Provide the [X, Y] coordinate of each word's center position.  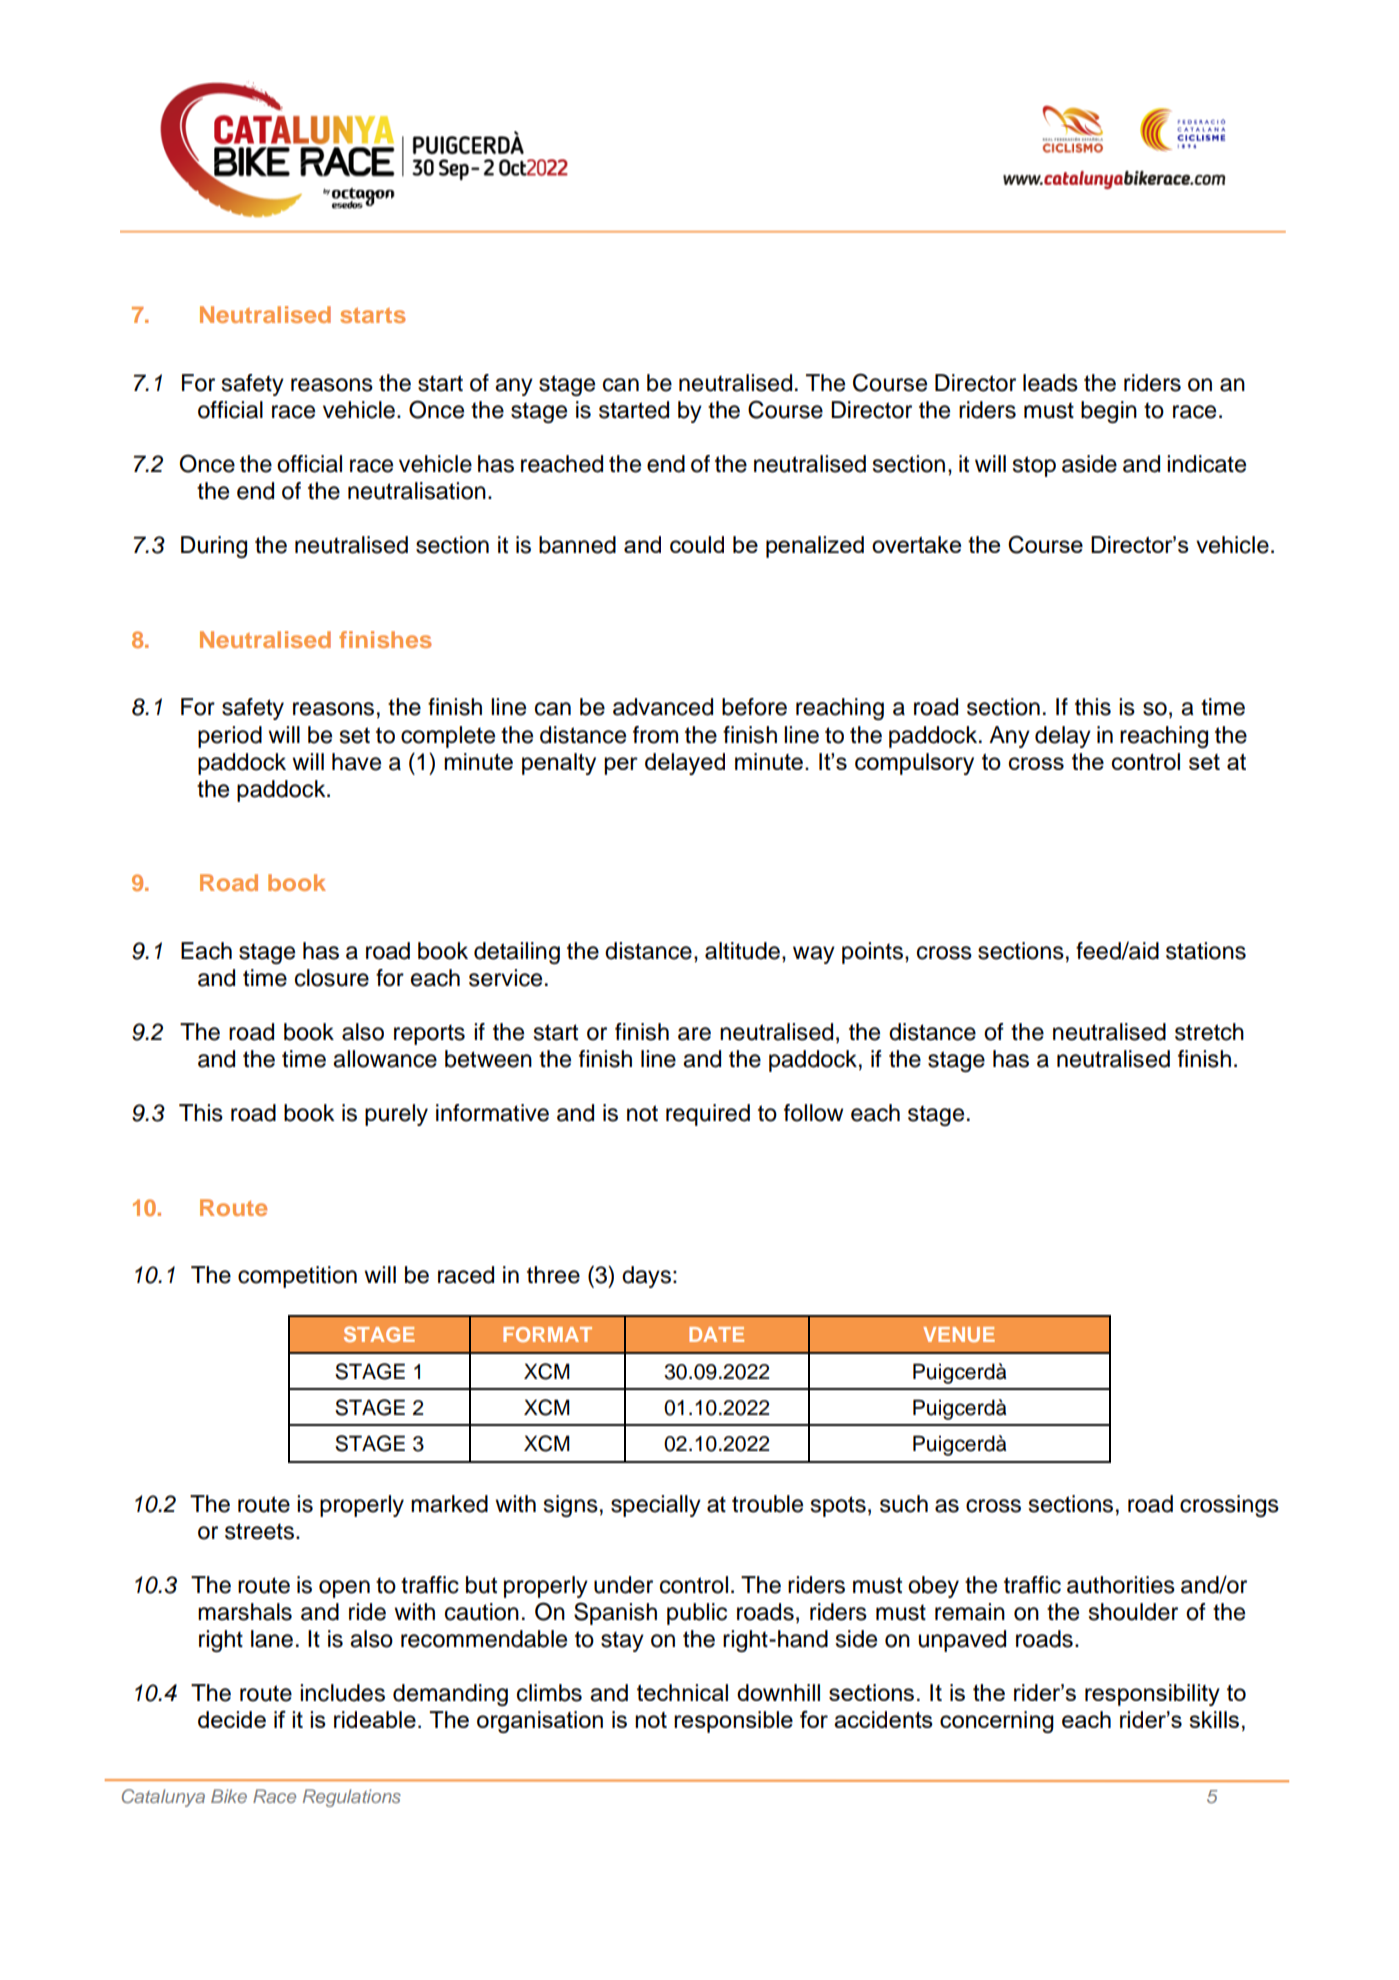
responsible [733, 1722]
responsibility [1152, 1695]
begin [1109, 412]
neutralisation [417, 491]
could [697, 544]
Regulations [352, 1798]
